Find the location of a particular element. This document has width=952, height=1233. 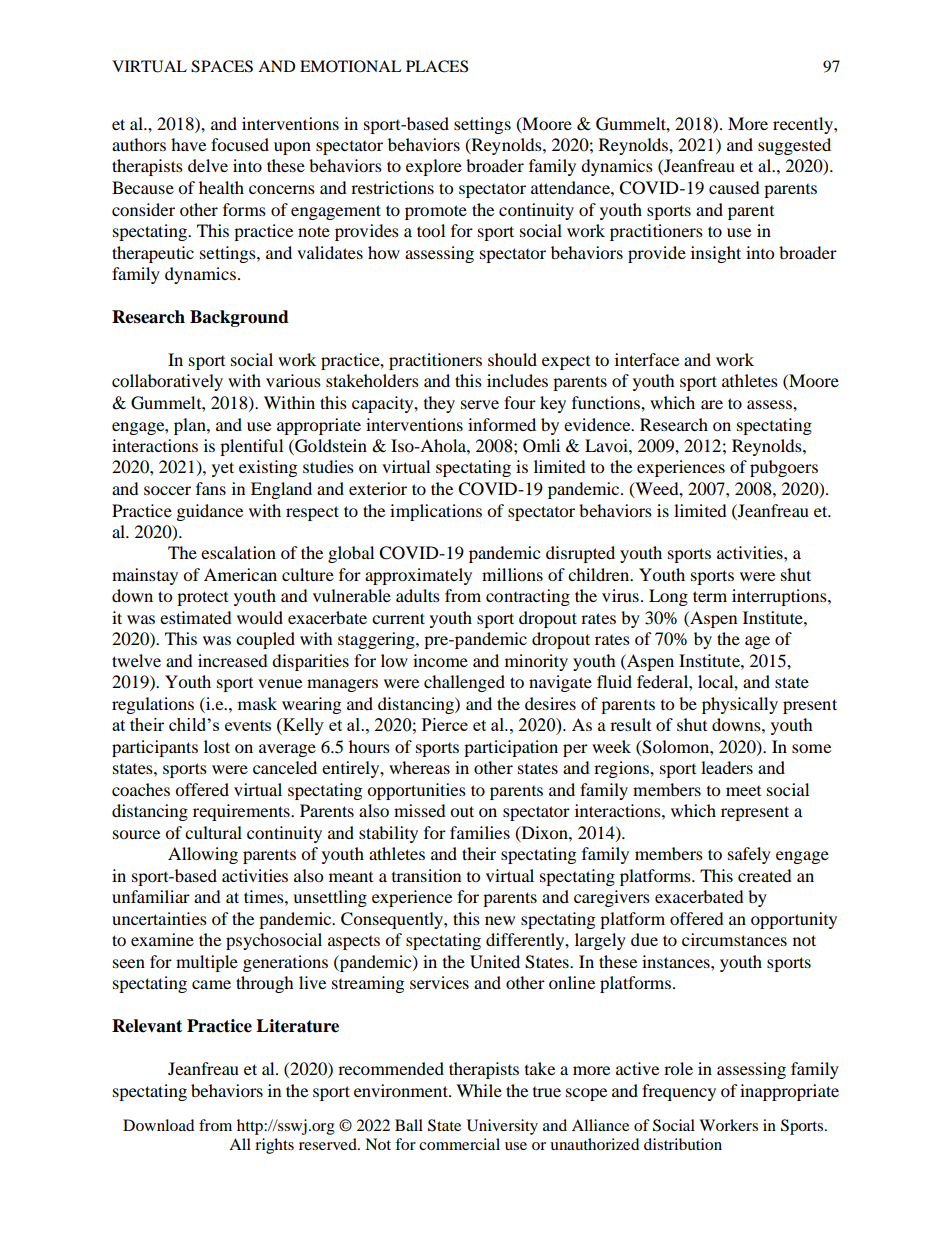

Allowing is located at coordinates (203, 855).
